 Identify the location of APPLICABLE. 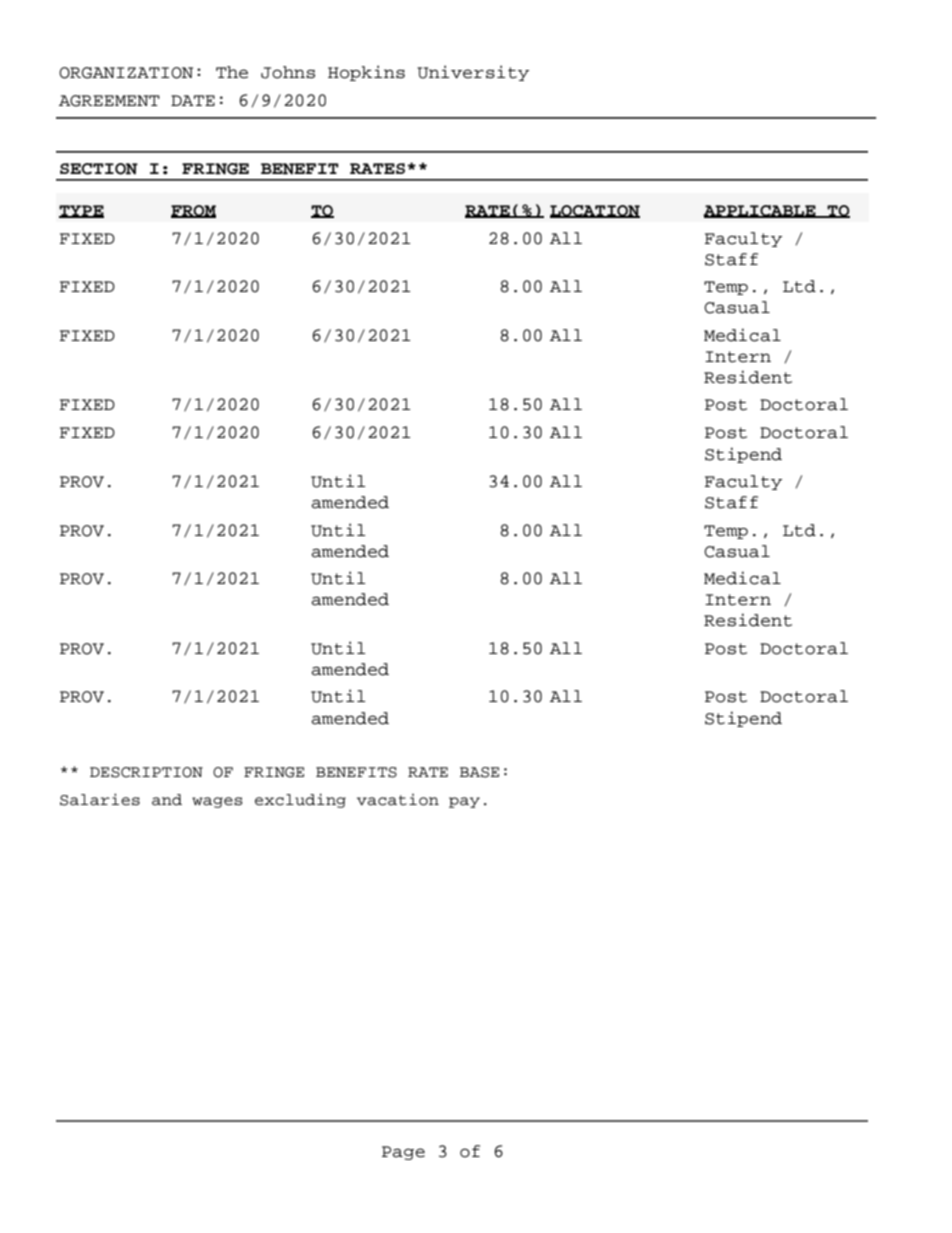
(760, 211).
